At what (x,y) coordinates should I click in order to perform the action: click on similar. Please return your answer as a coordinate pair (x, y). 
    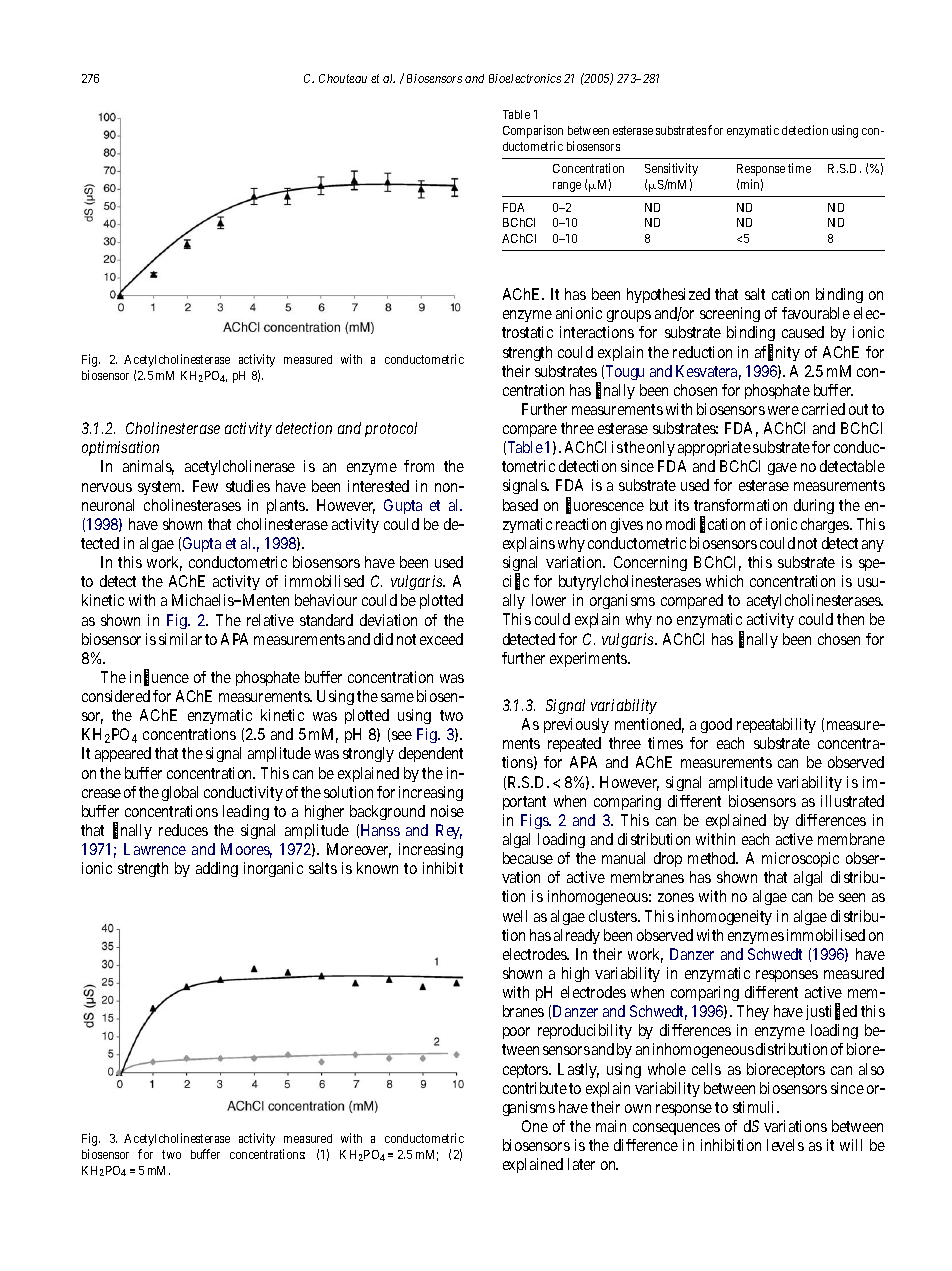
    Looking at the image, I should click on (180, 639).
